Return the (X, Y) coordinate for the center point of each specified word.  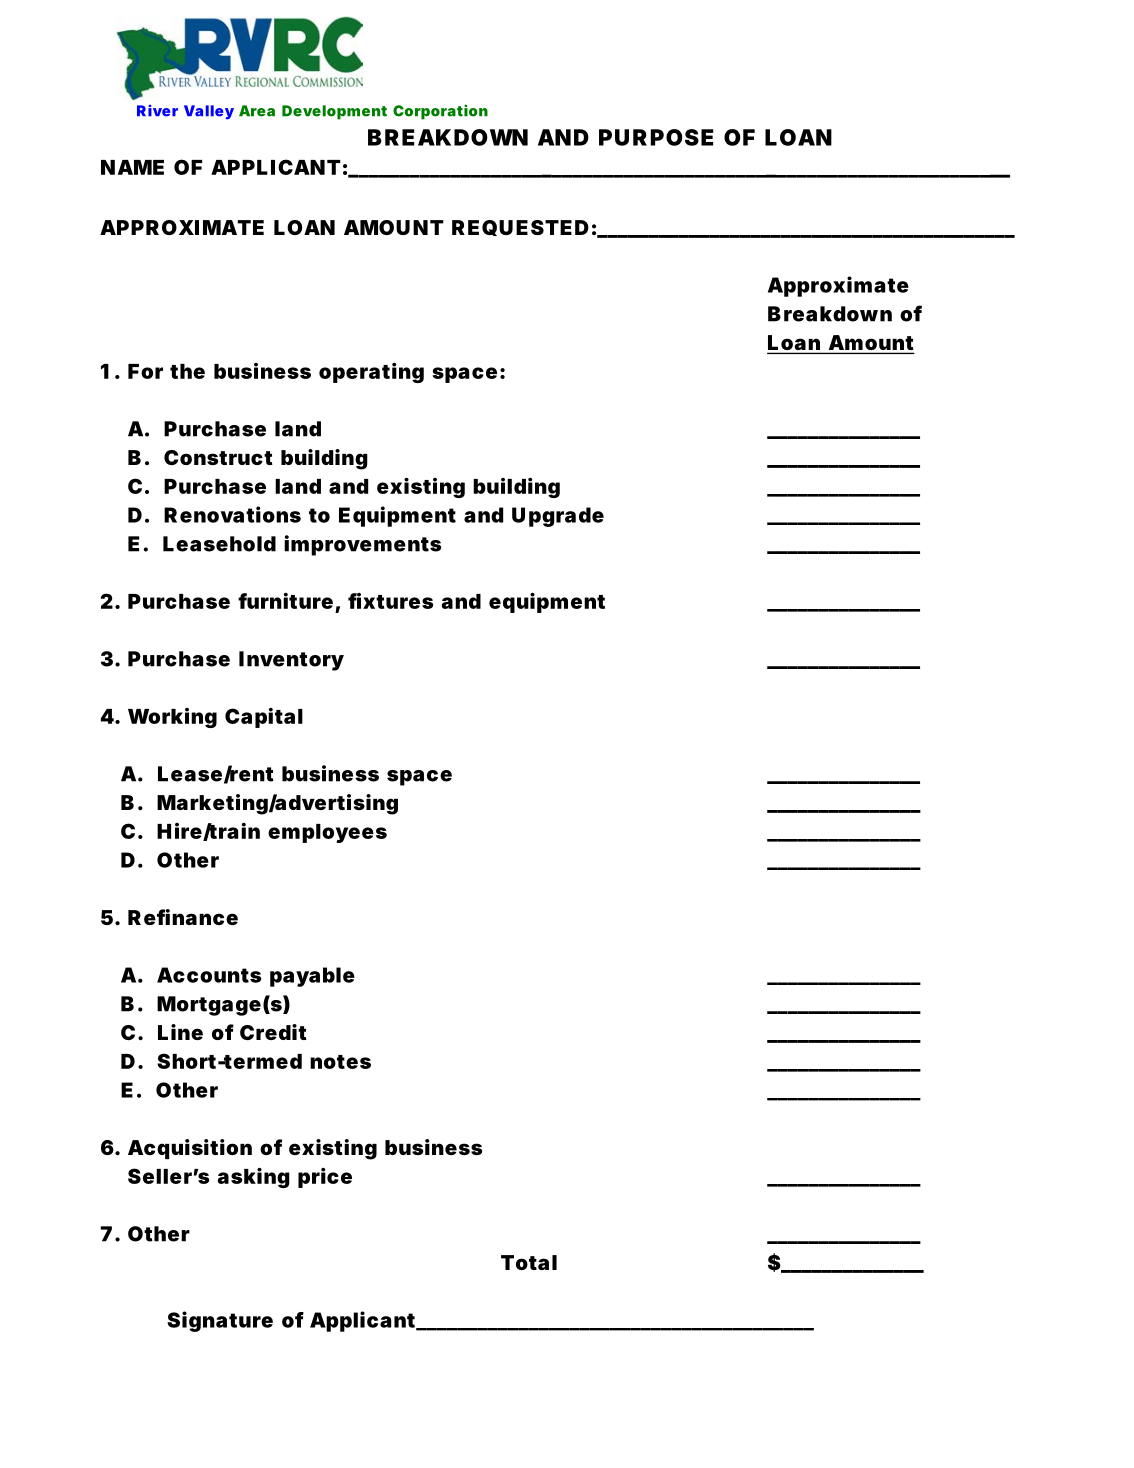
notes (340, 1062)
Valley (209, 112)
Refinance (183, 917)
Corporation (440, 112)
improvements (363, 545)
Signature (220, 1321)
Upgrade (558, 517)
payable (312, 977)
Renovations (232, 514)
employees (327, 833)
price (325, 1178)
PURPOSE (656, 137)
